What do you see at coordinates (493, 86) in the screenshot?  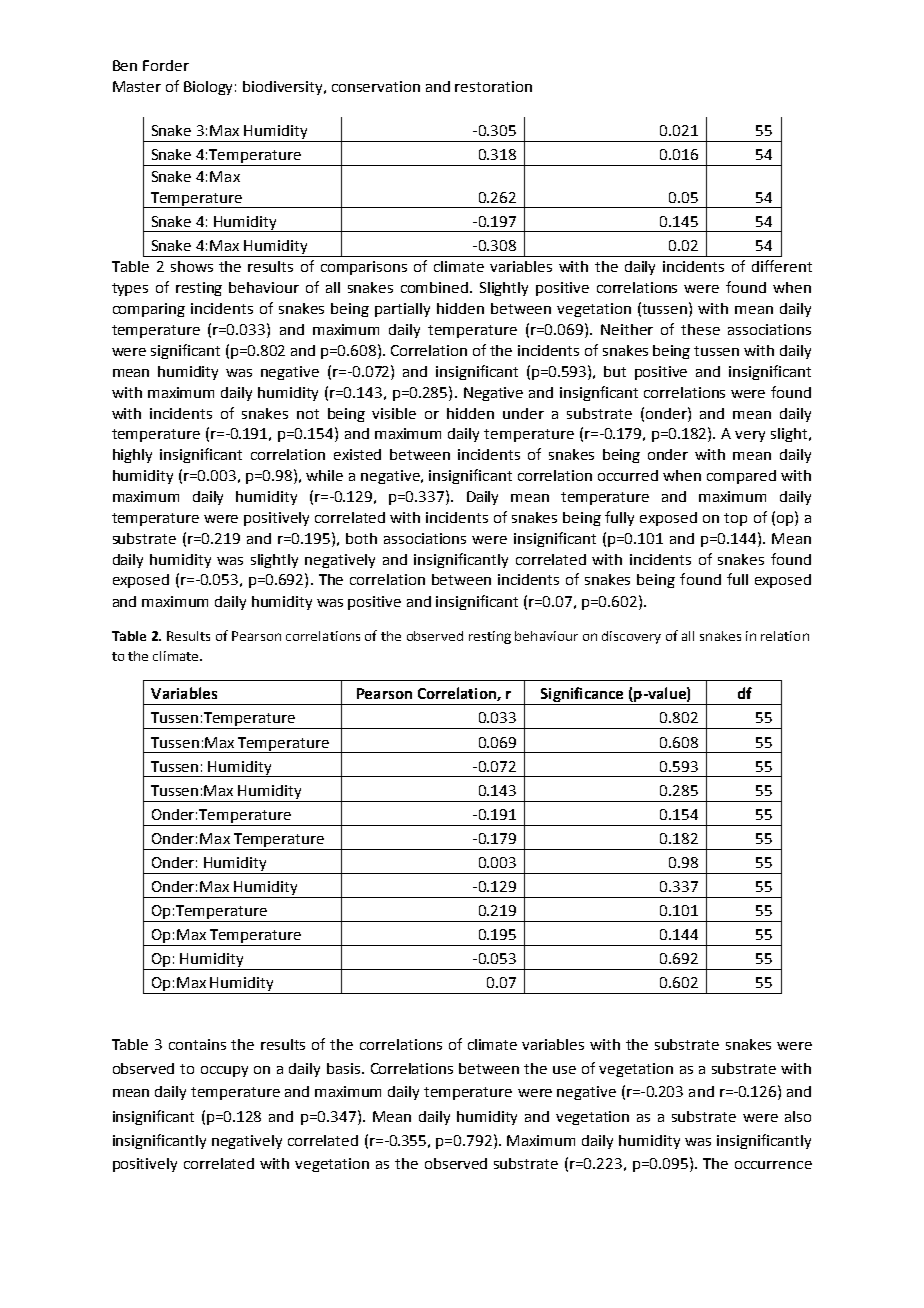 I see `restoration` at bounding box center [493, 86].
